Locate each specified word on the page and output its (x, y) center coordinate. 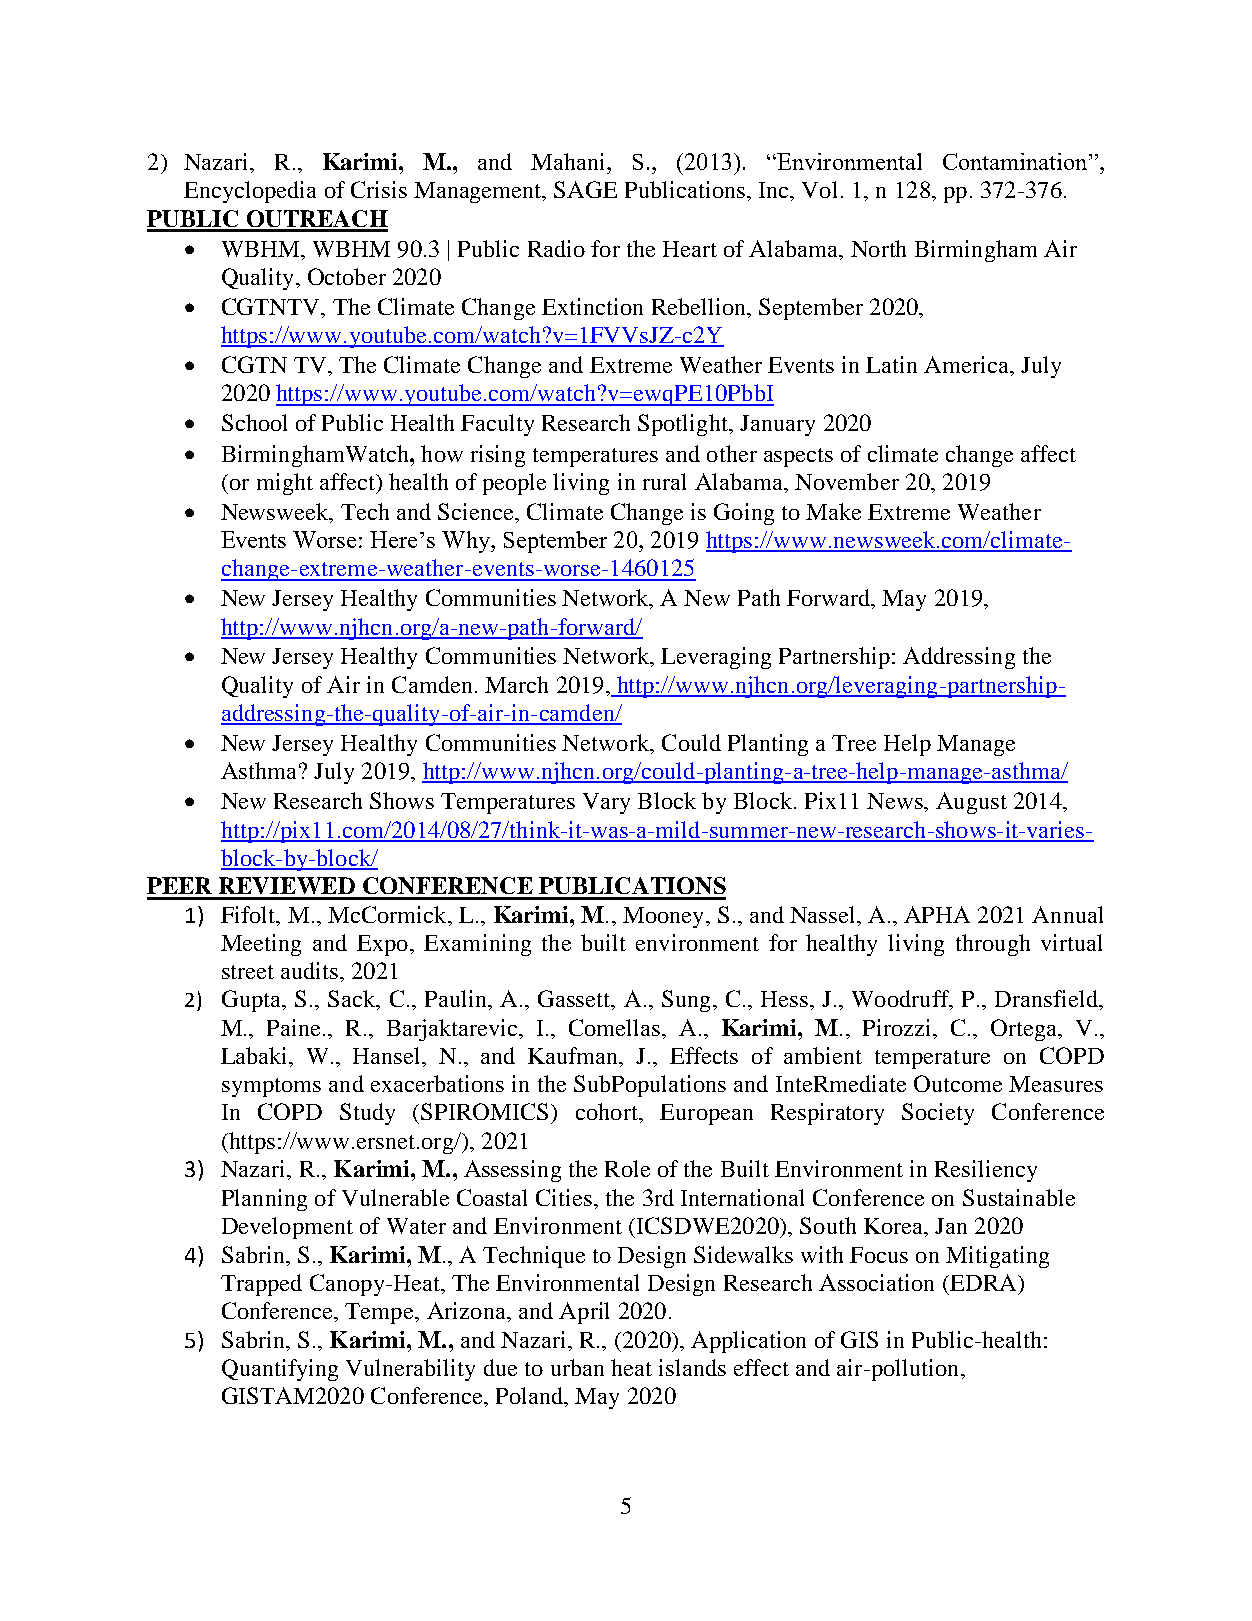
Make (833, 511)
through (993, 945)
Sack (353, 1000)
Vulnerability (410, 1370)
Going (744, 514)
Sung (686, 1001)
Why (467, 542)
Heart (690, 249)
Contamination (1016, 161)
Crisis (379, 189)
